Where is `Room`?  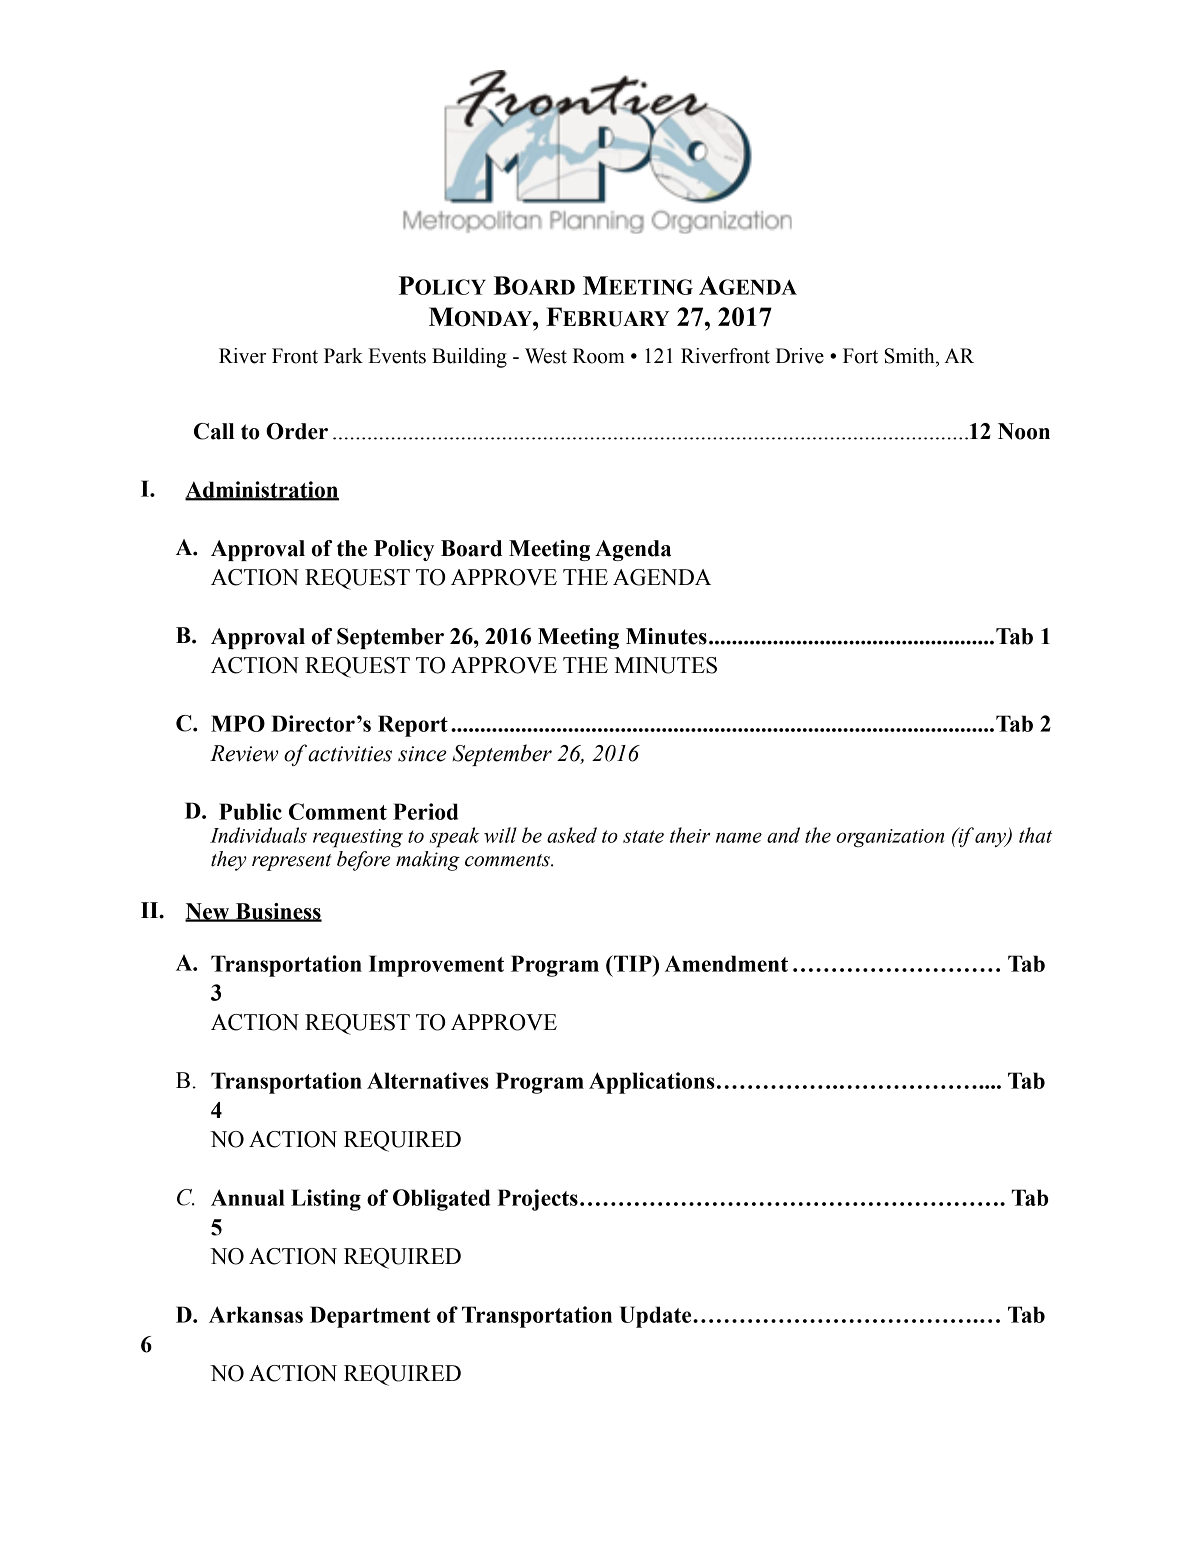 Room is located at coordinates (599, 356).
